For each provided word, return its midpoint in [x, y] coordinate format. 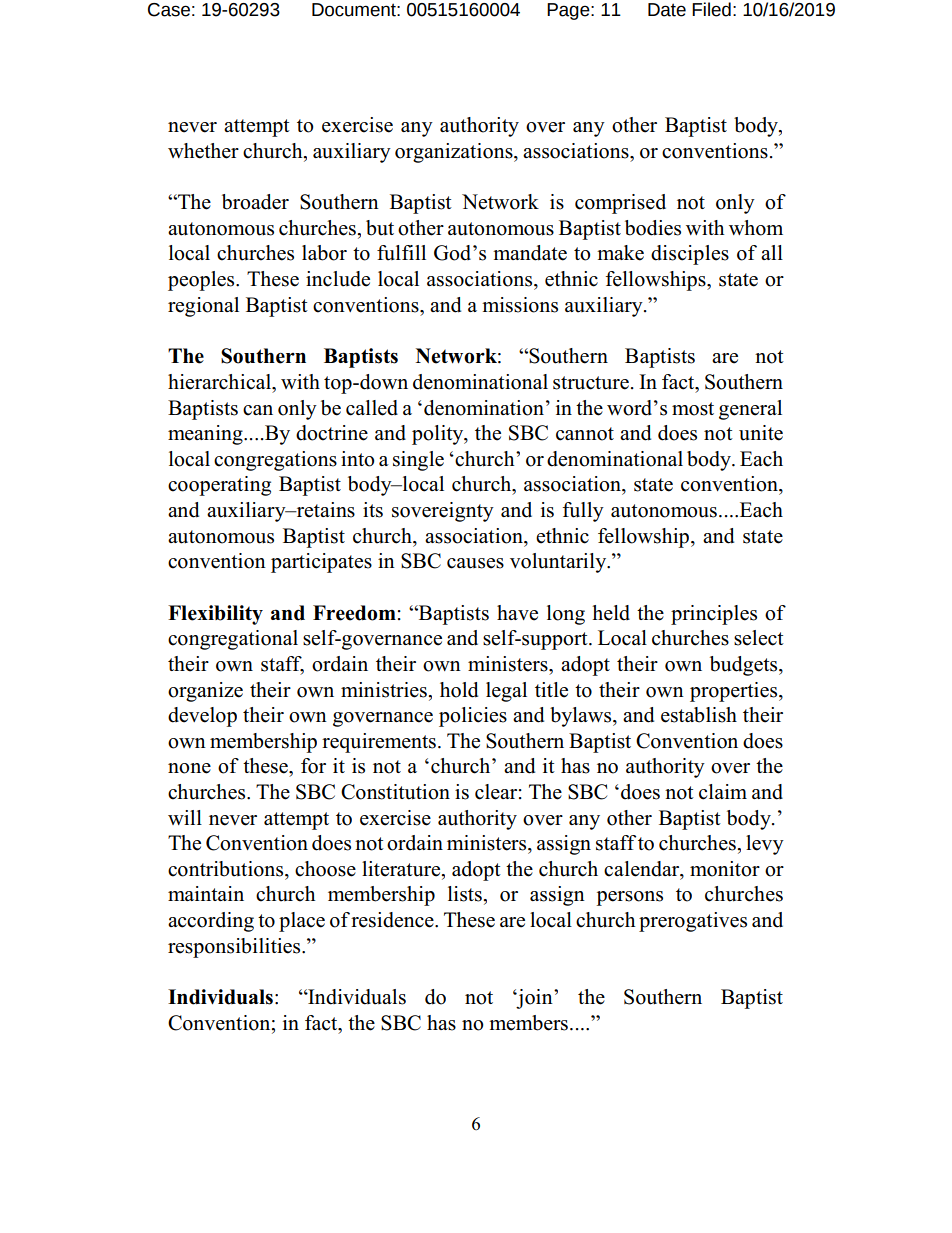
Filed [711, 9]
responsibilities [235, 948]
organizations [455, 153]
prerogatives [693, 922]
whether [203, 151]
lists [466, 894]
